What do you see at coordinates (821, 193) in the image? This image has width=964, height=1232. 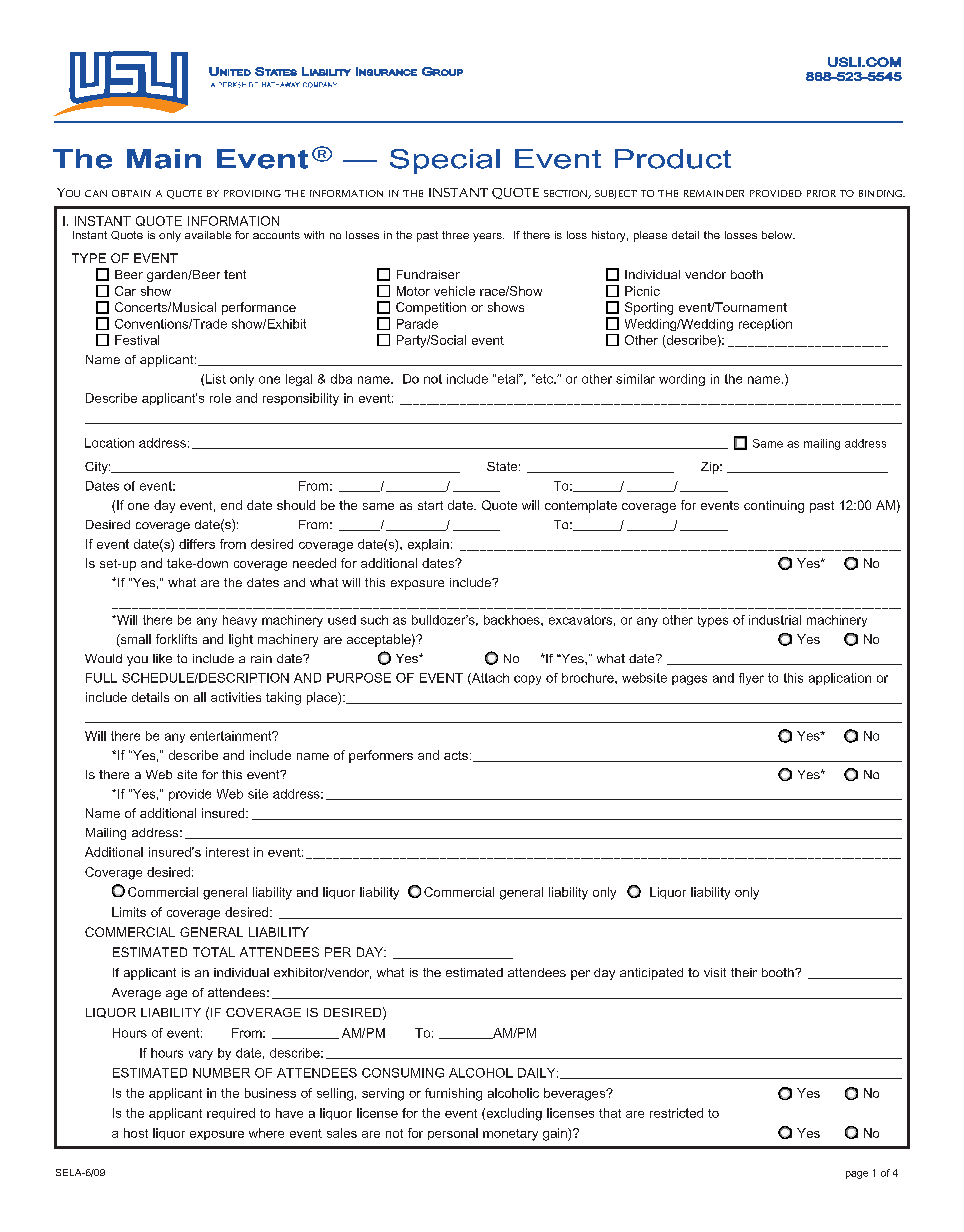 I see `prior` at bounding box center [821, 193].
